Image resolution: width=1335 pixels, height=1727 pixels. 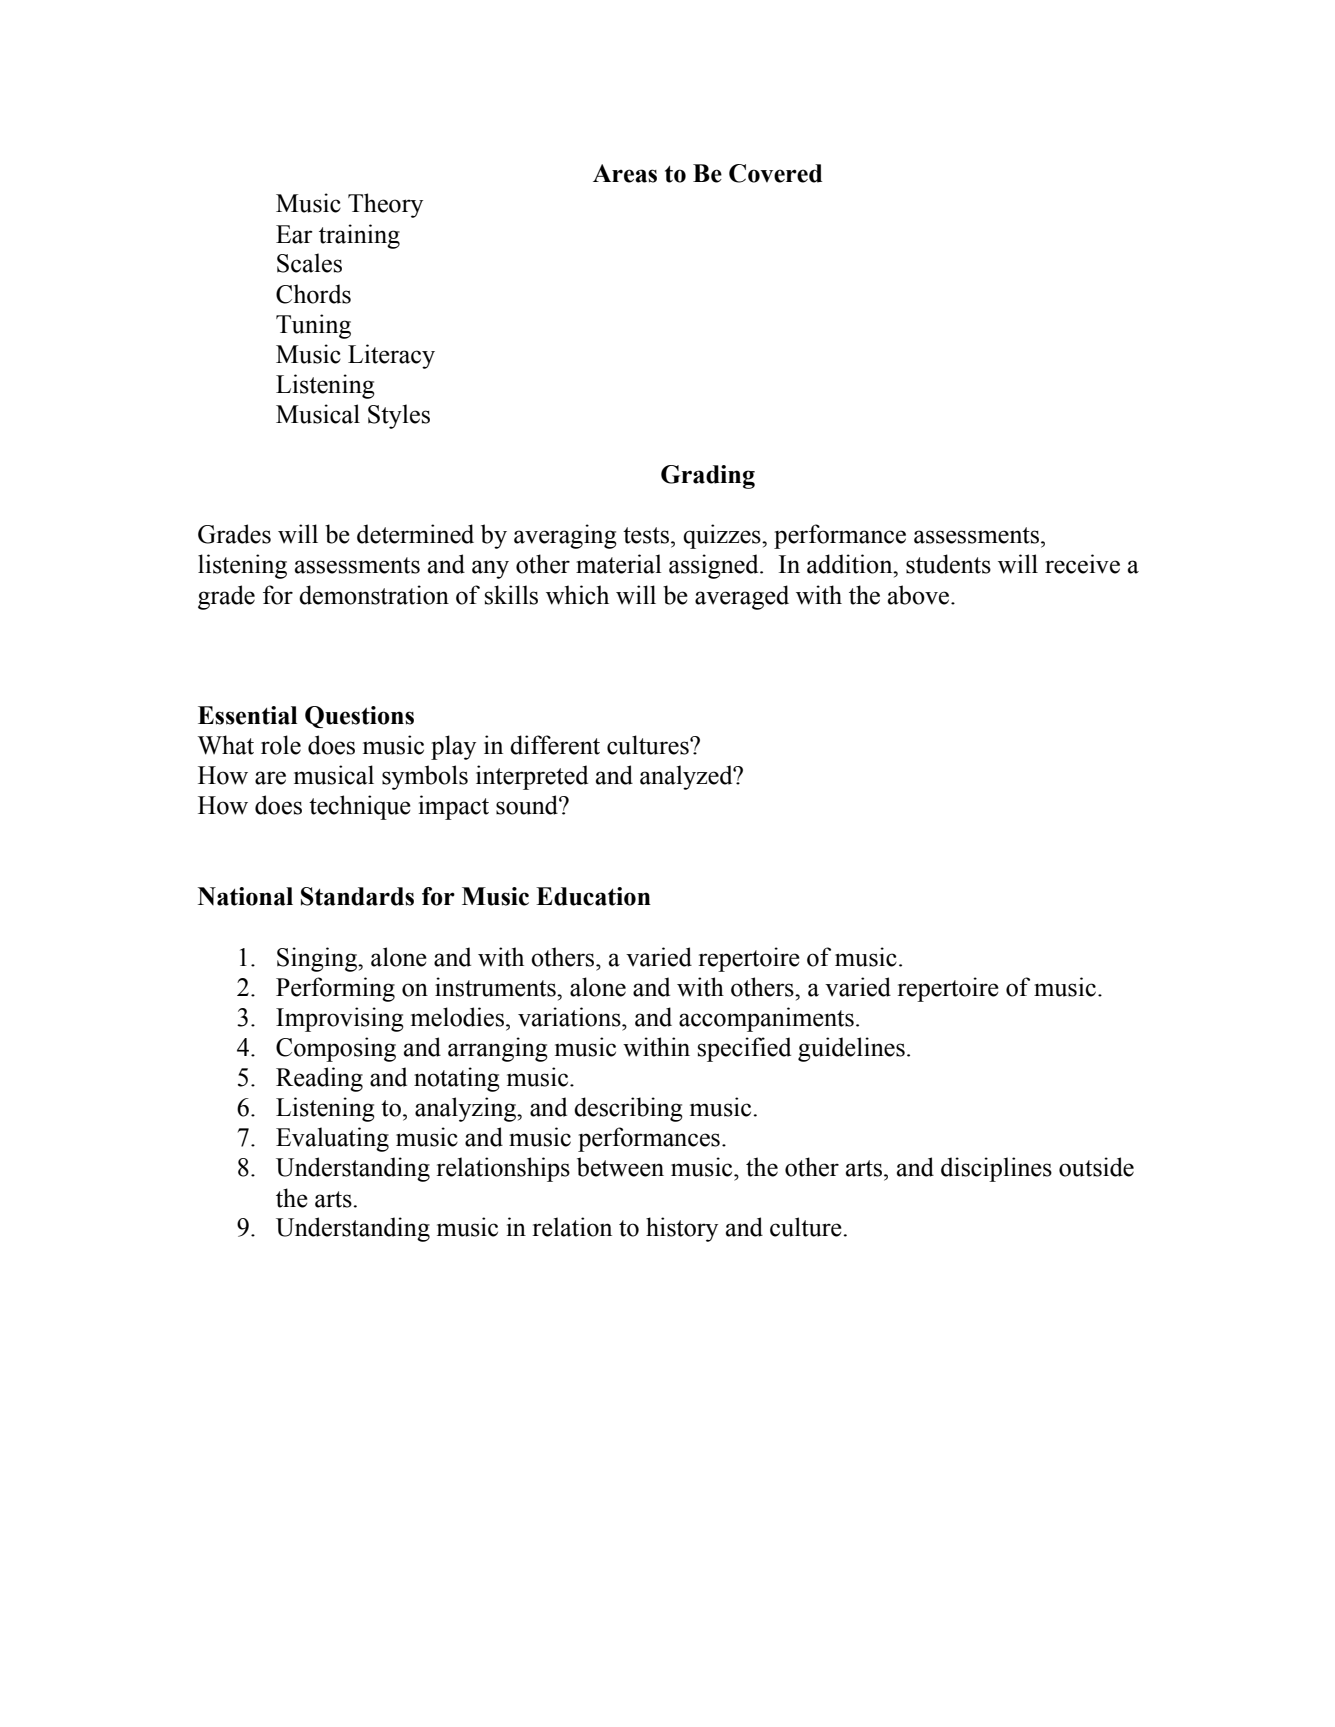 What do you see at coordinates (359, 717) in the screenshot?
I see `Questions` at bounding box center [359, 717].
